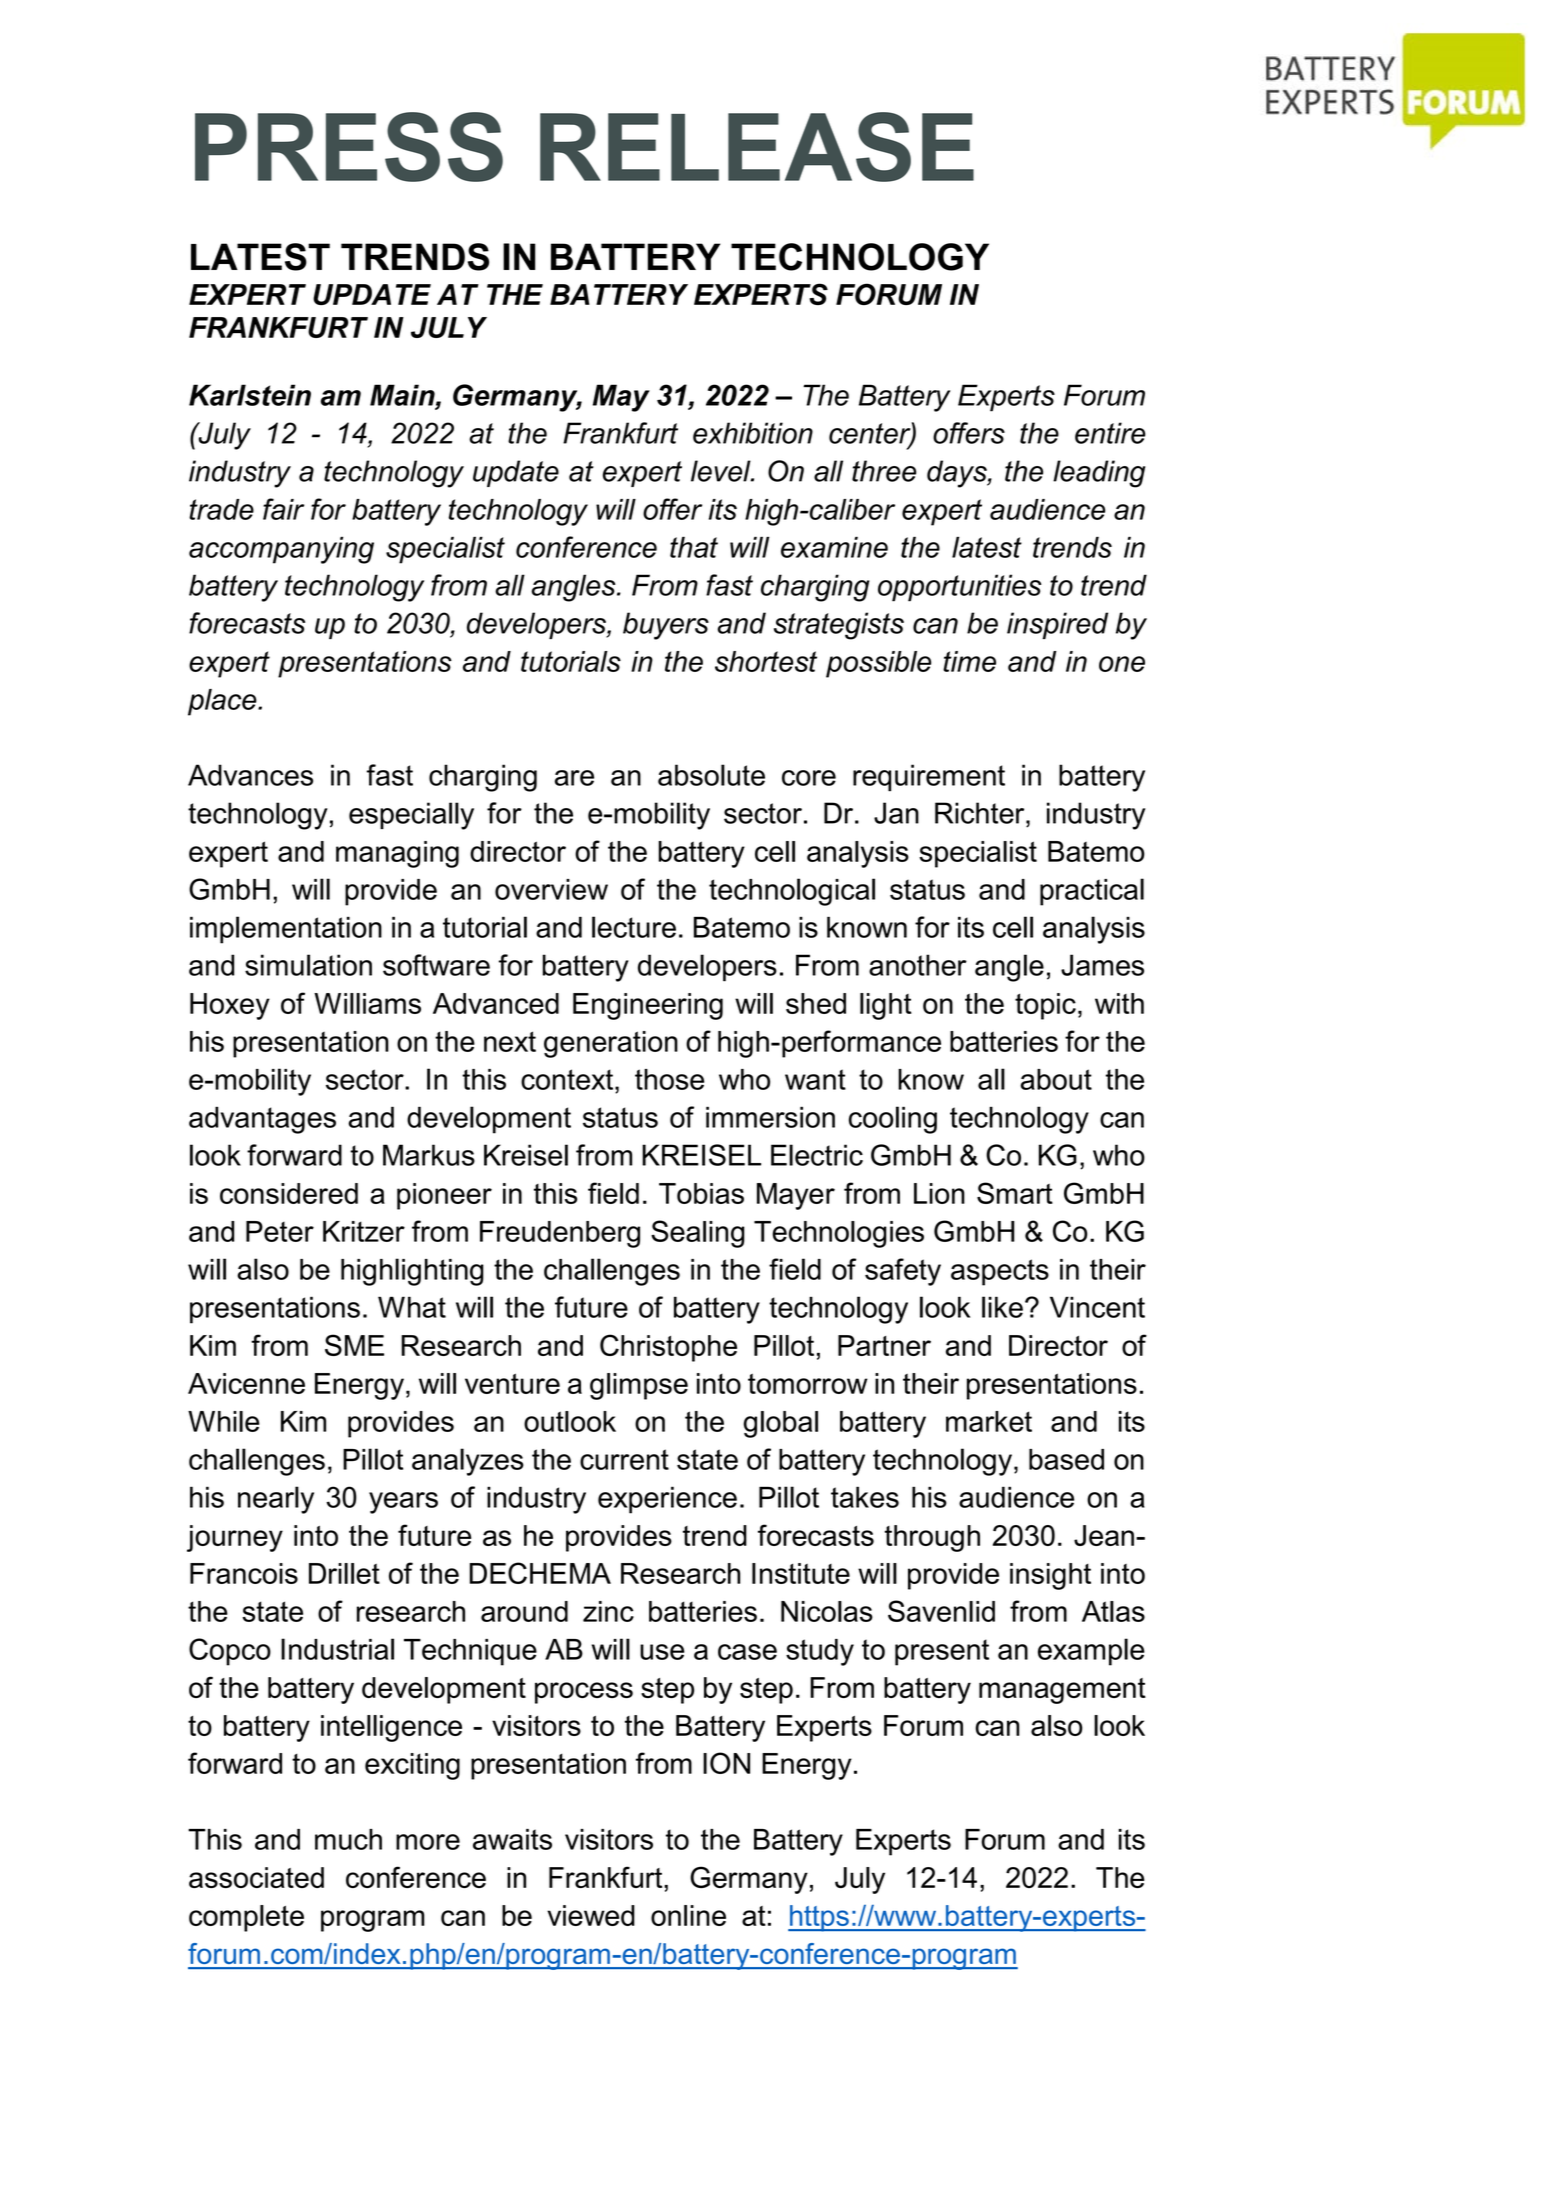  I want to click on PRESS, so click(349, 147).
